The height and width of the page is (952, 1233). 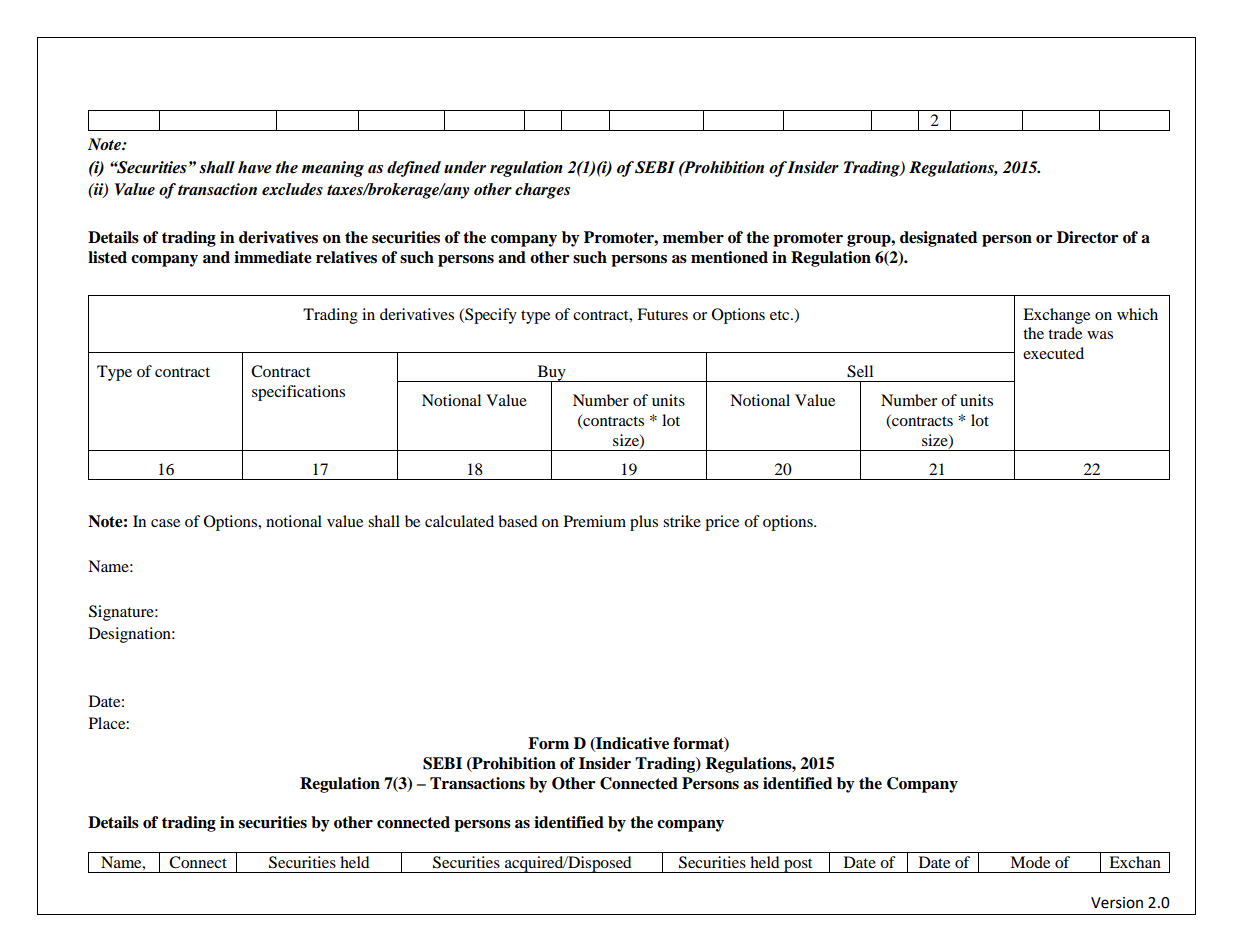 I want to click on price, so click(x=722, y=523).
